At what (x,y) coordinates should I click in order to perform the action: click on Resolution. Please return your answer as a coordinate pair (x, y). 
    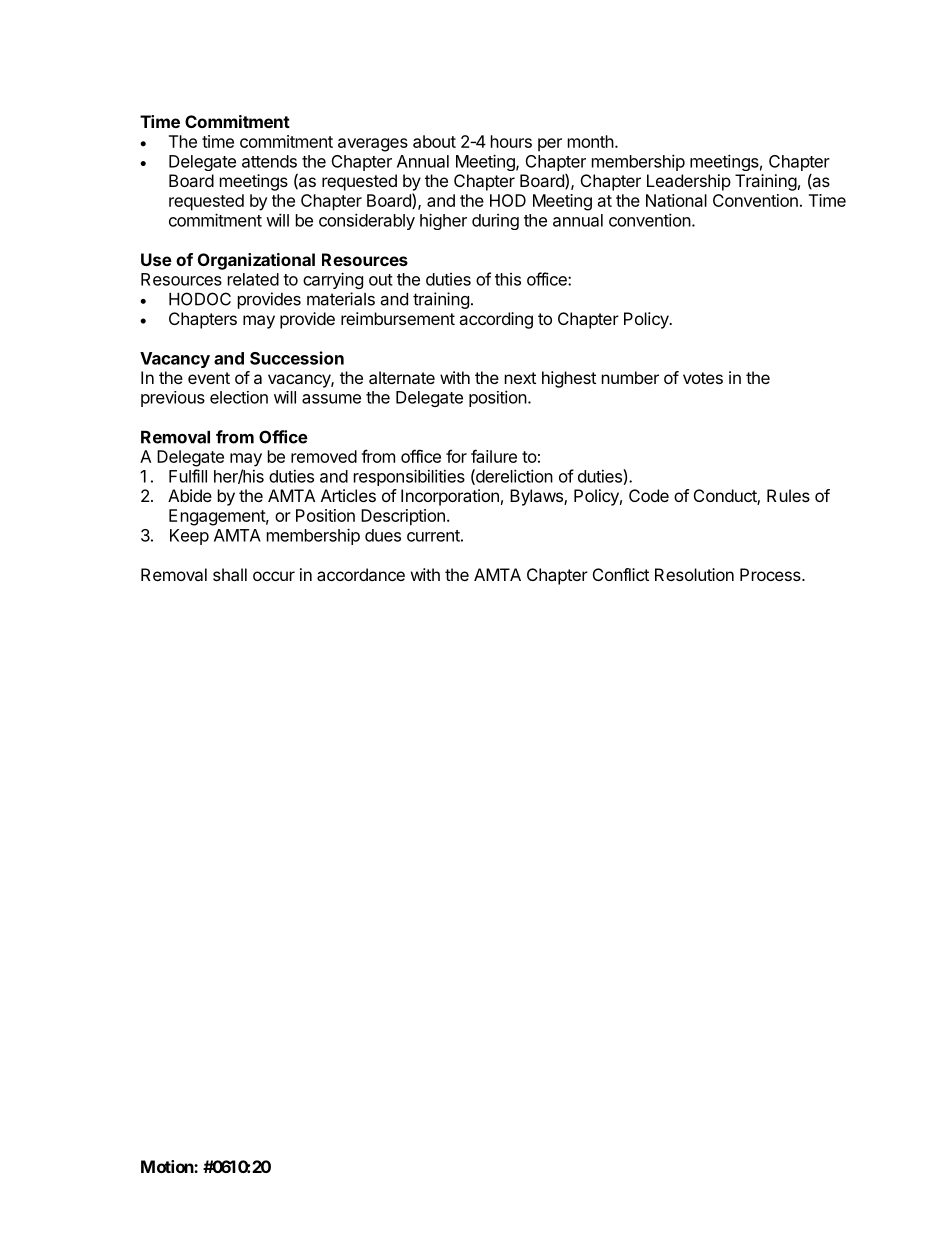
    Looking at the image, I should click on (694, 574).
